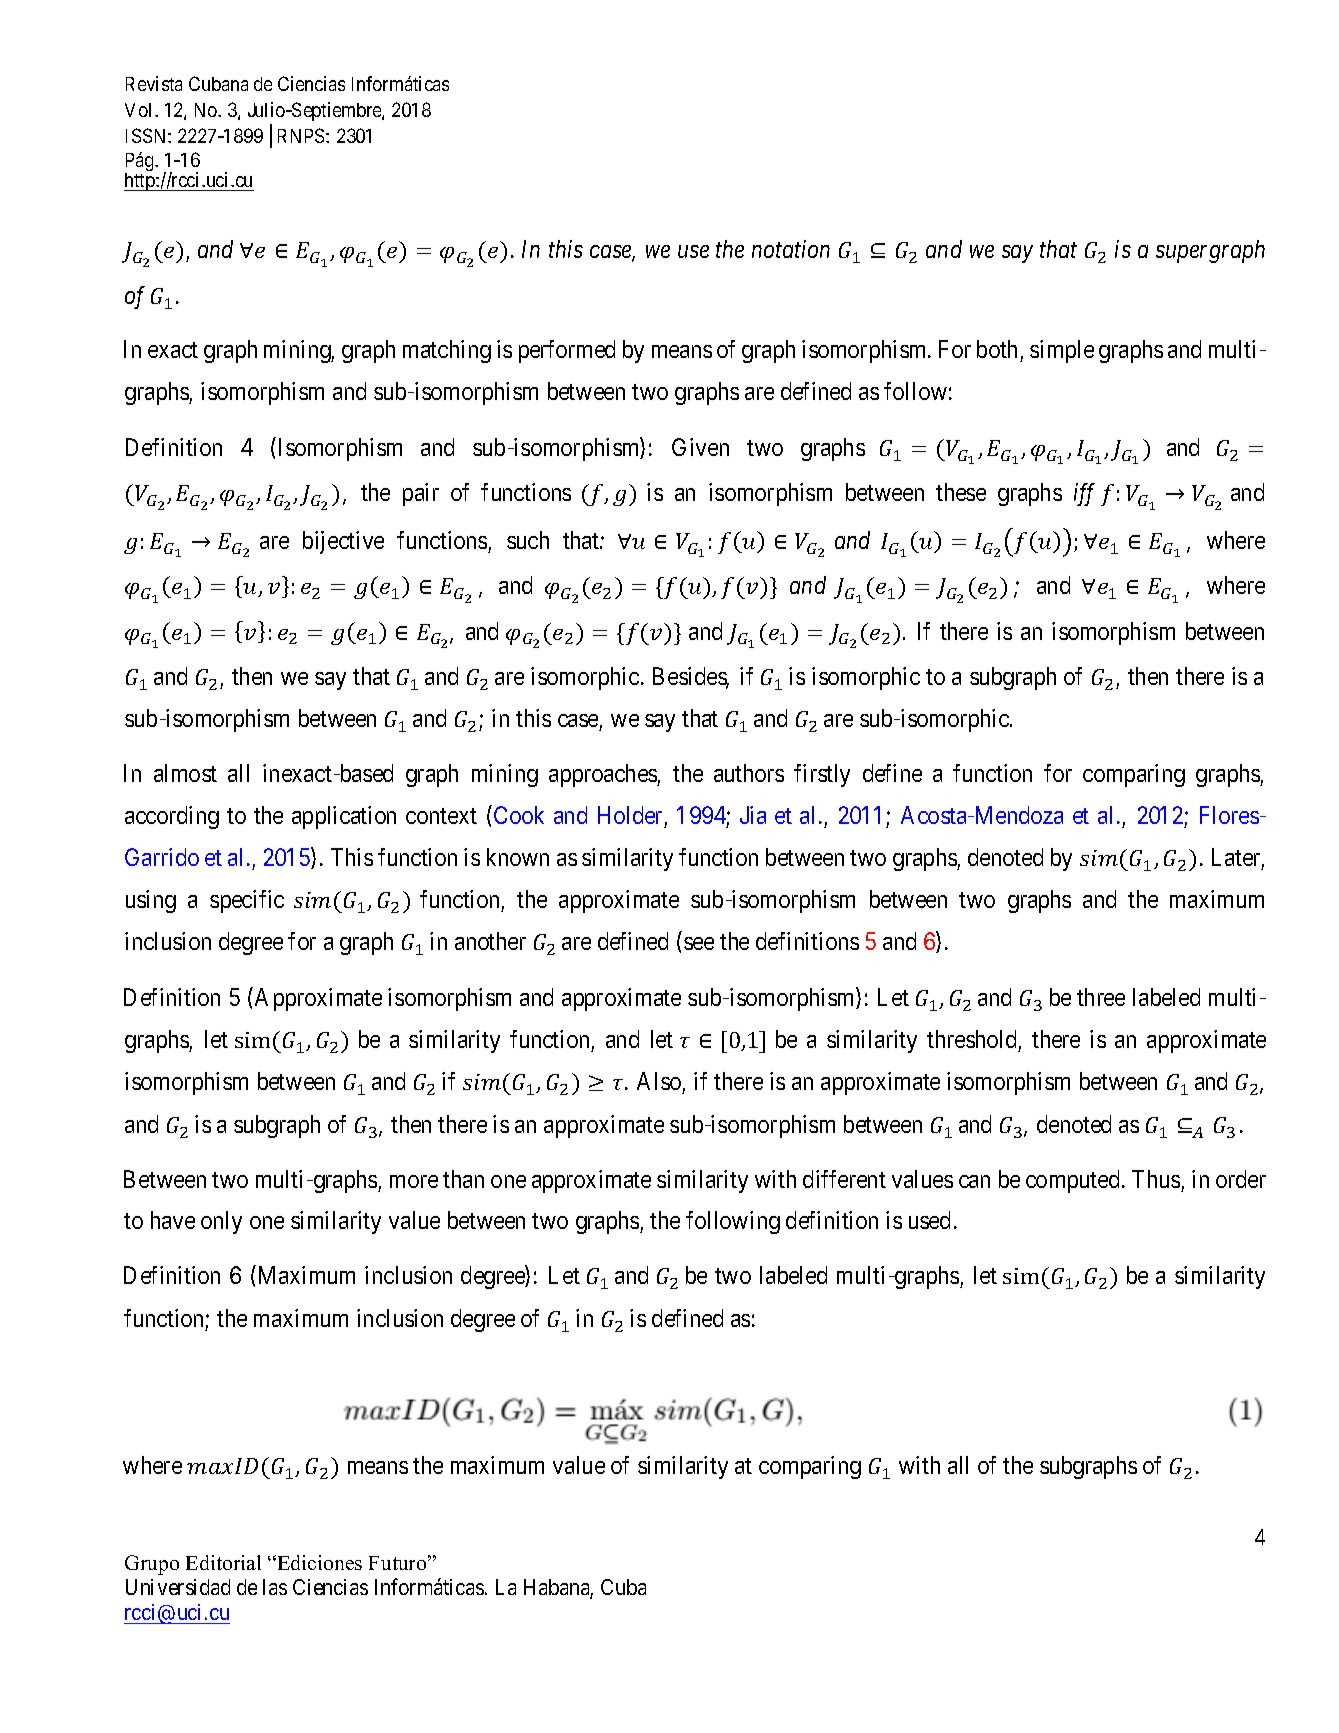  Describe the element at coordinates (791, 249) in the screenshot. I see `notation` at that location.
